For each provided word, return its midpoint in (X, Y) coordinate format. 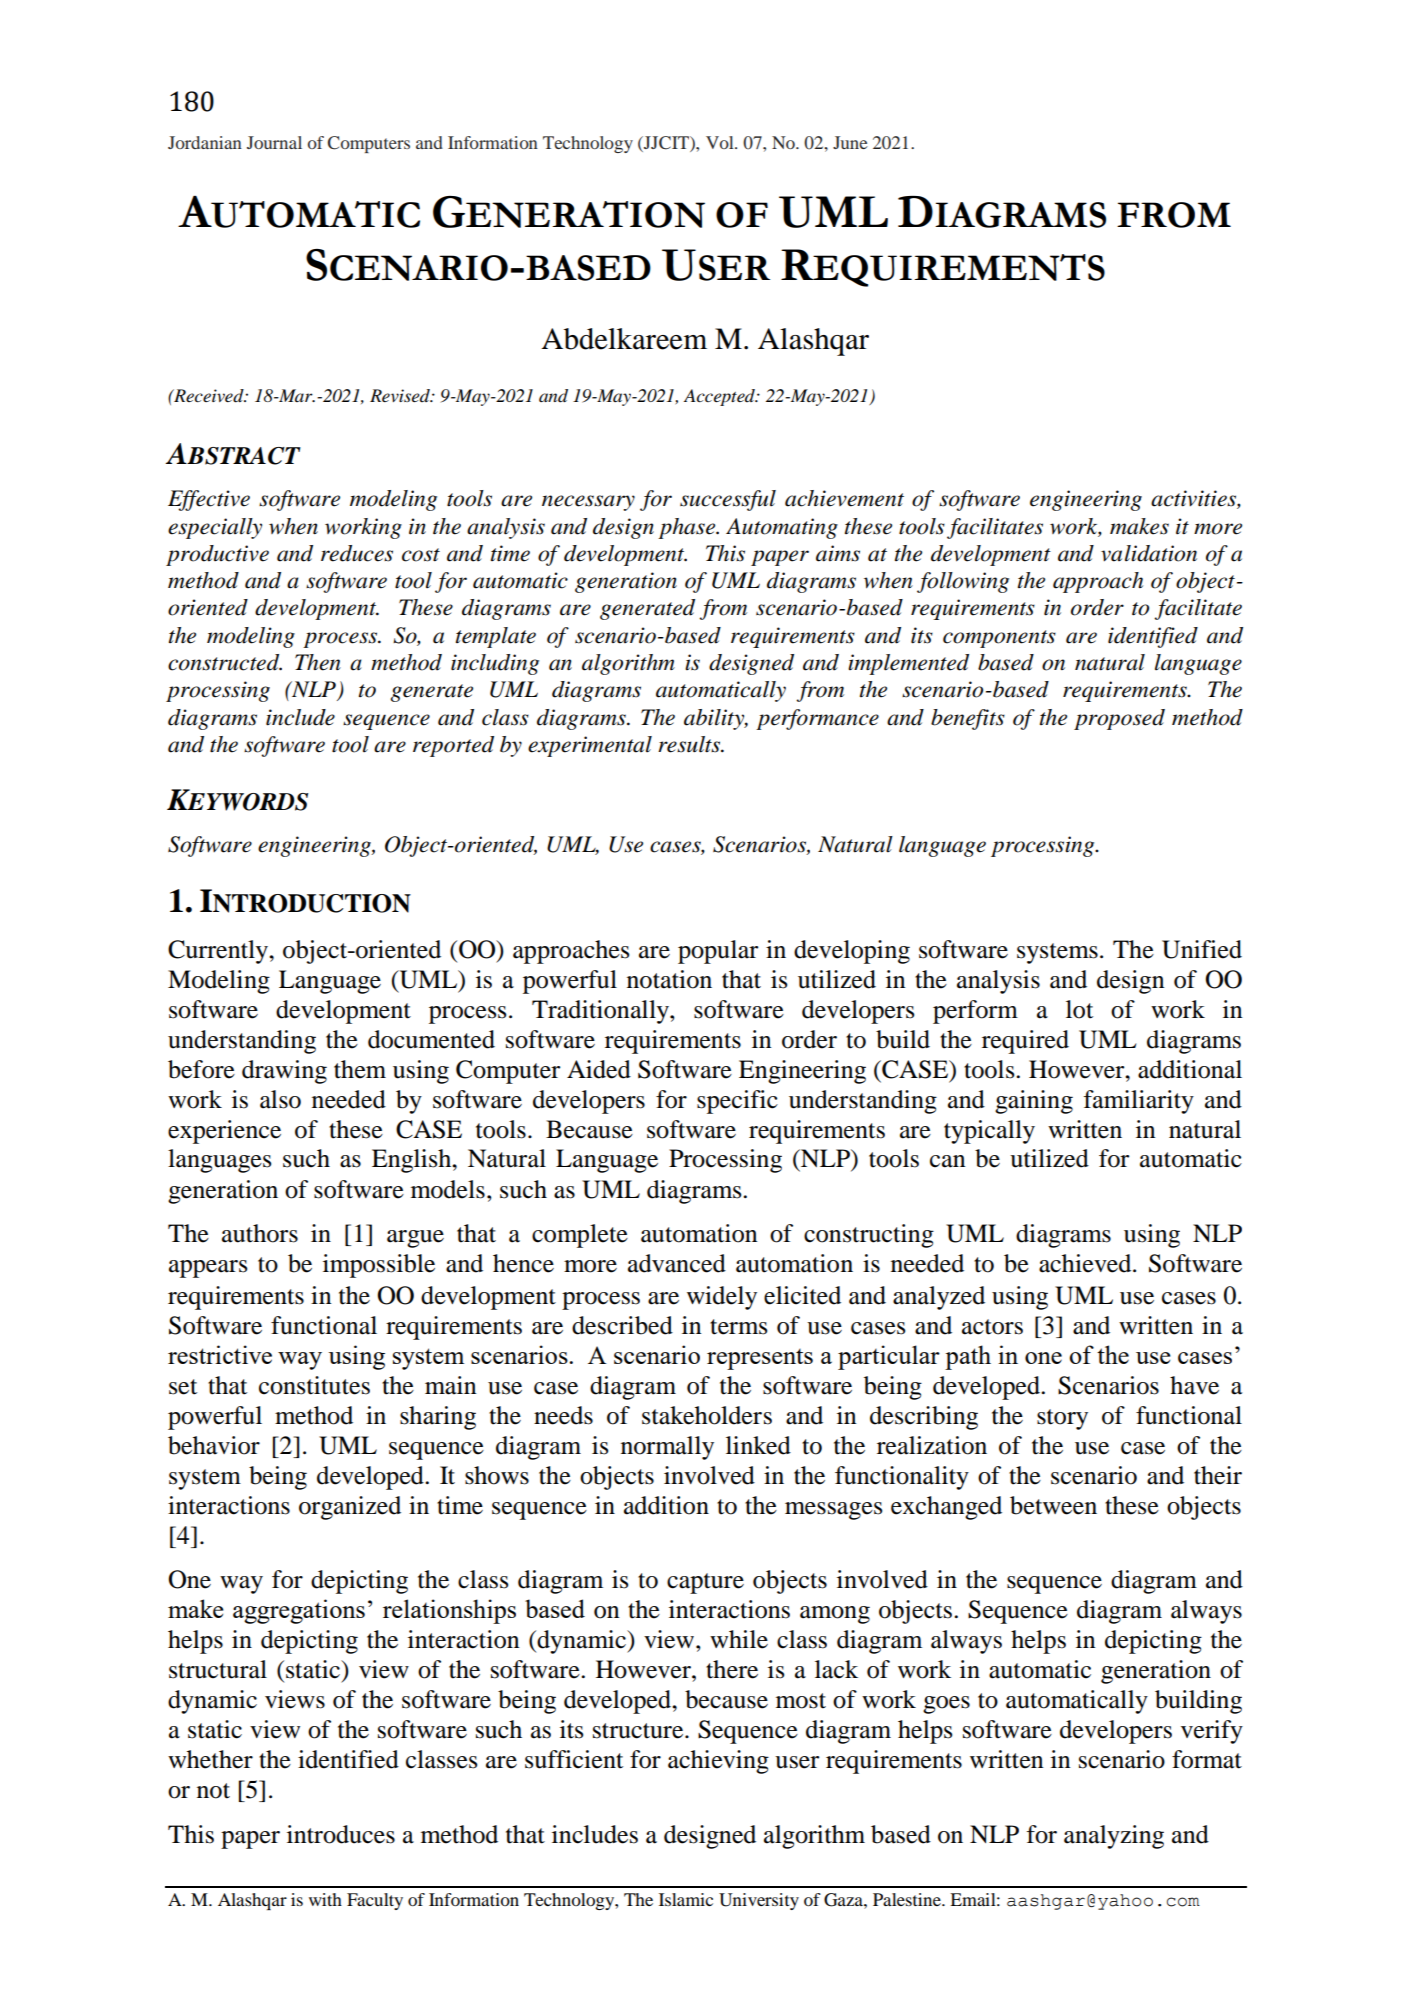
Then (318, 662)
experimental (590, 746)
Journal (274, 142)
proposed (1119, 719)
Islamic (686, 1899)
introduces (341, 1834)
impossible (379, 1266)
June (850, 142)
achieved (1086, 1263)
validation (1149, 553)
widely (722, 1298)
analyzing (1114, 1837)
